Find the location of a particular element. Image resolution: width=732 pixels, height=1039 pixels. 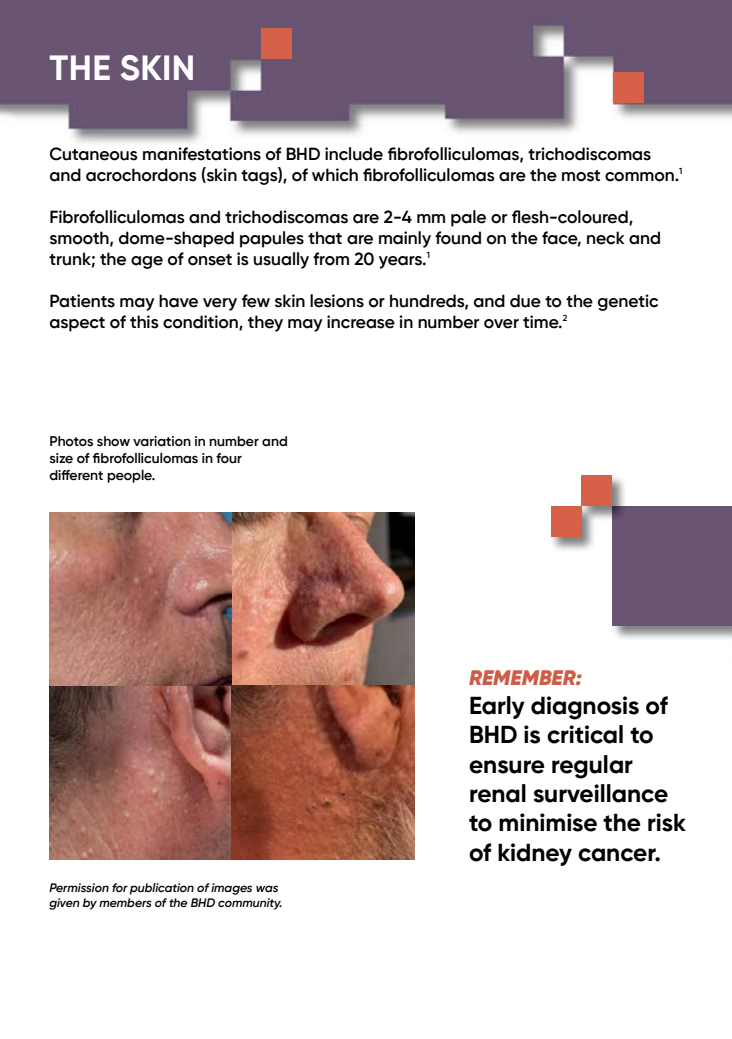

Cutaneous is located at coordinates (94, 154).
